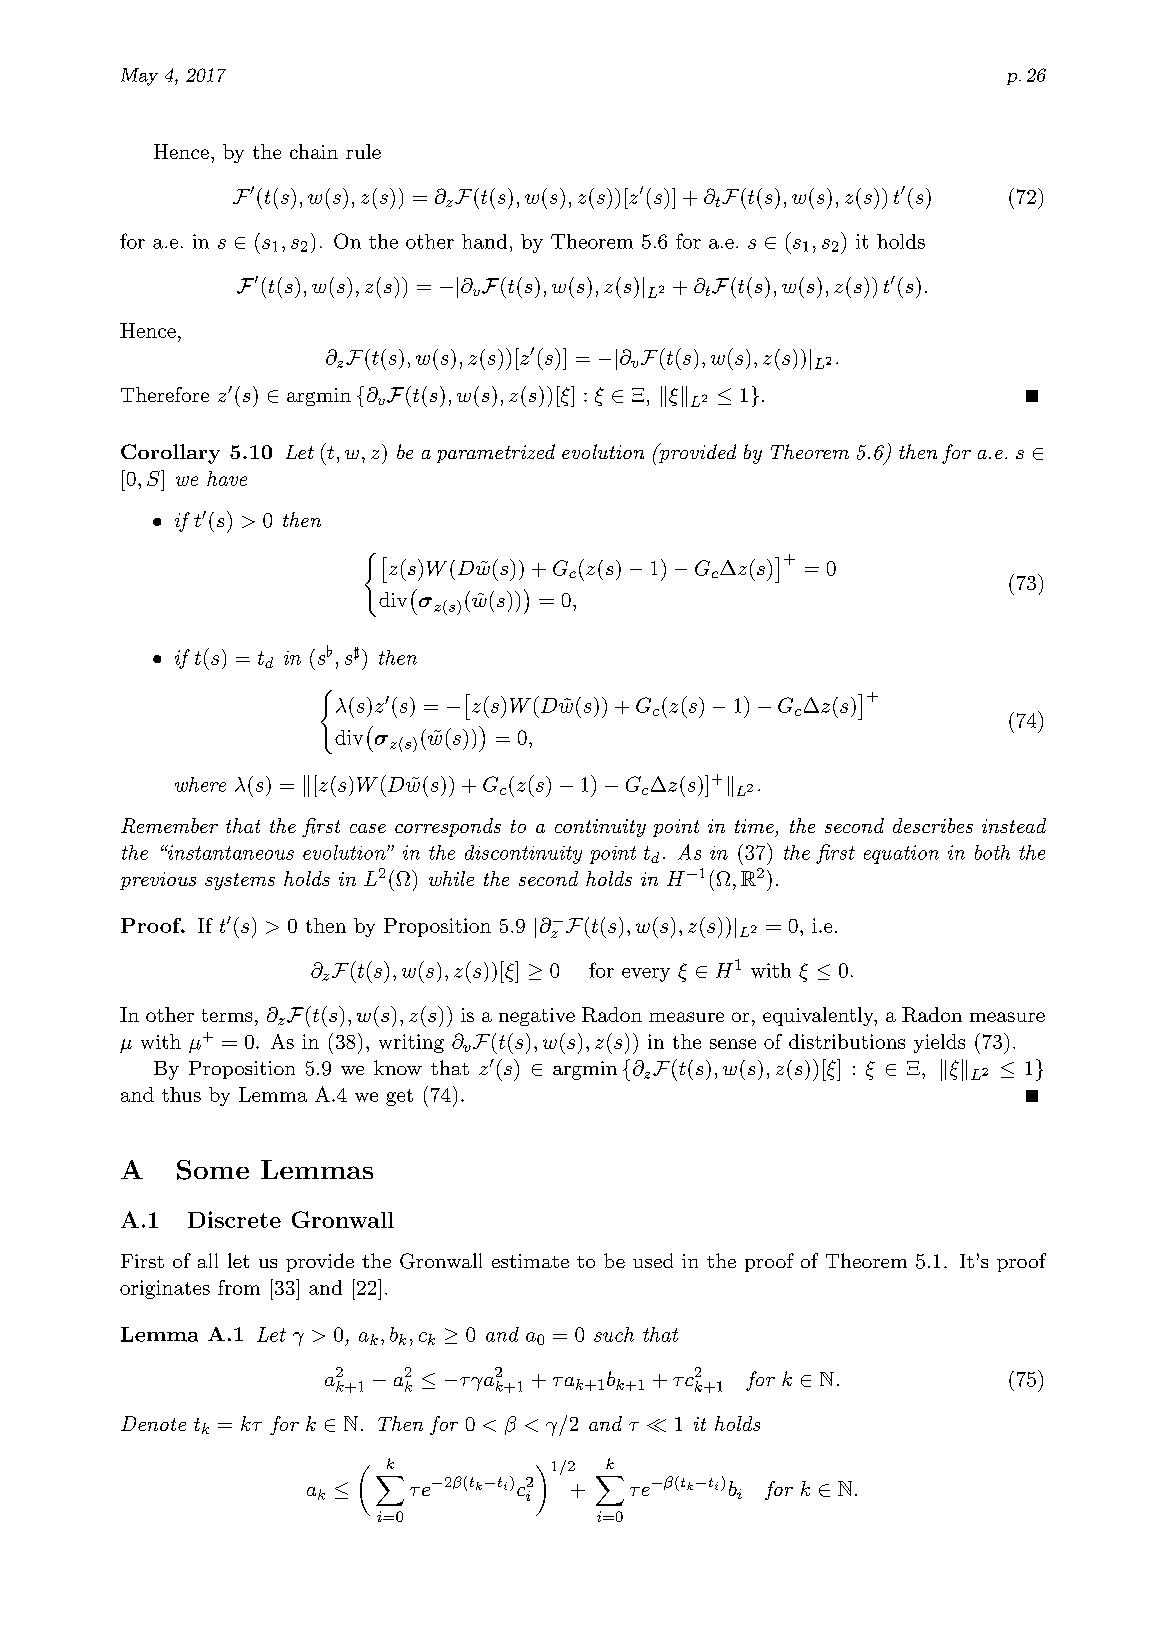  What do you see at coordinates (363, 151) in the document?
I see `rule` at bounding box center [363, 151].
